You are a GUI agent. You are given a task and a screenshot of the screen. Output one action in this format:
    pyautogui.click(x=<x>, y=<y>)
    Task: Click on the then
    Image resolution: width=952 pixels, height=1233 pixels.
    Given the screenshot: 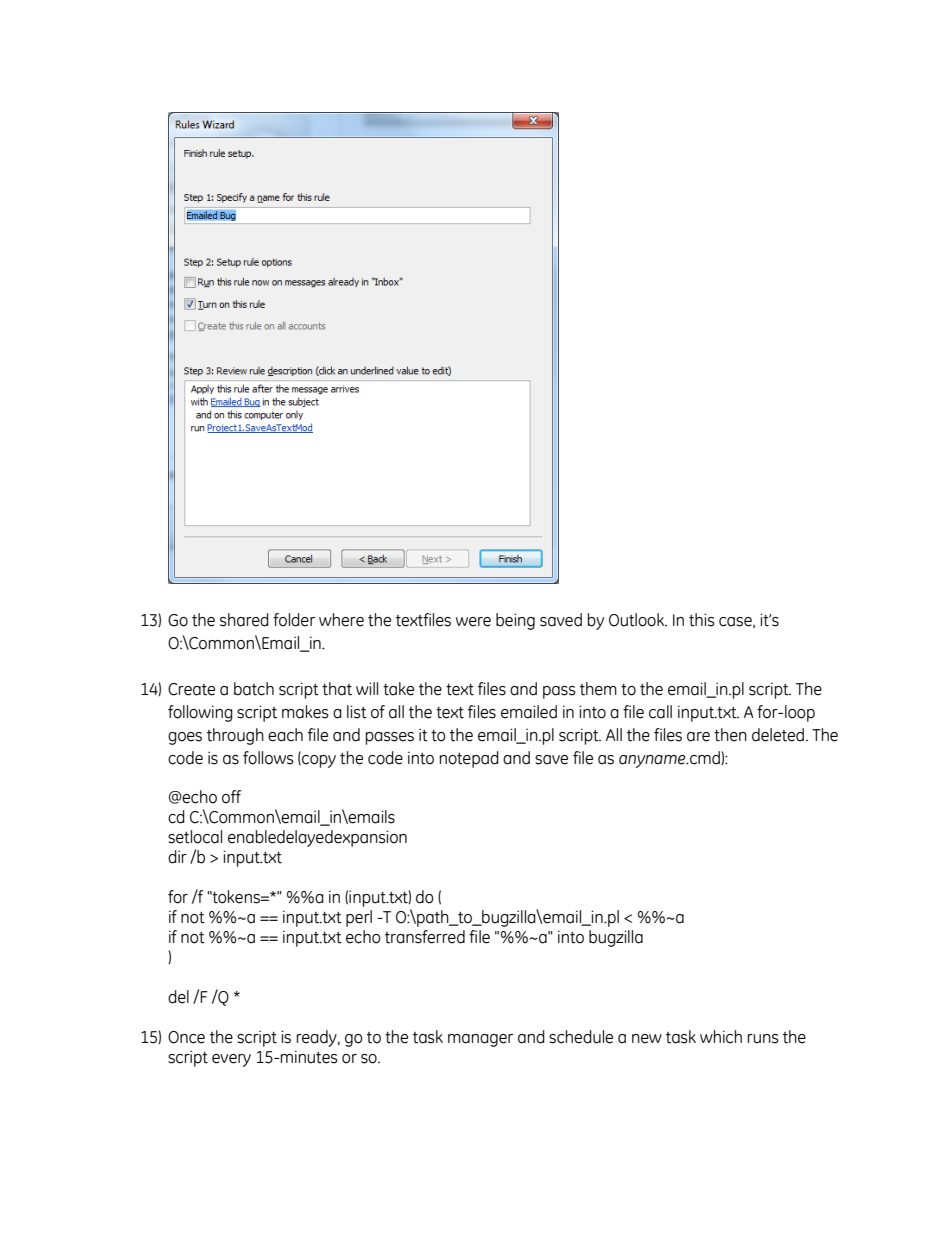 What is the action you would take?
    pyautogui.click(x=730, y=735)
